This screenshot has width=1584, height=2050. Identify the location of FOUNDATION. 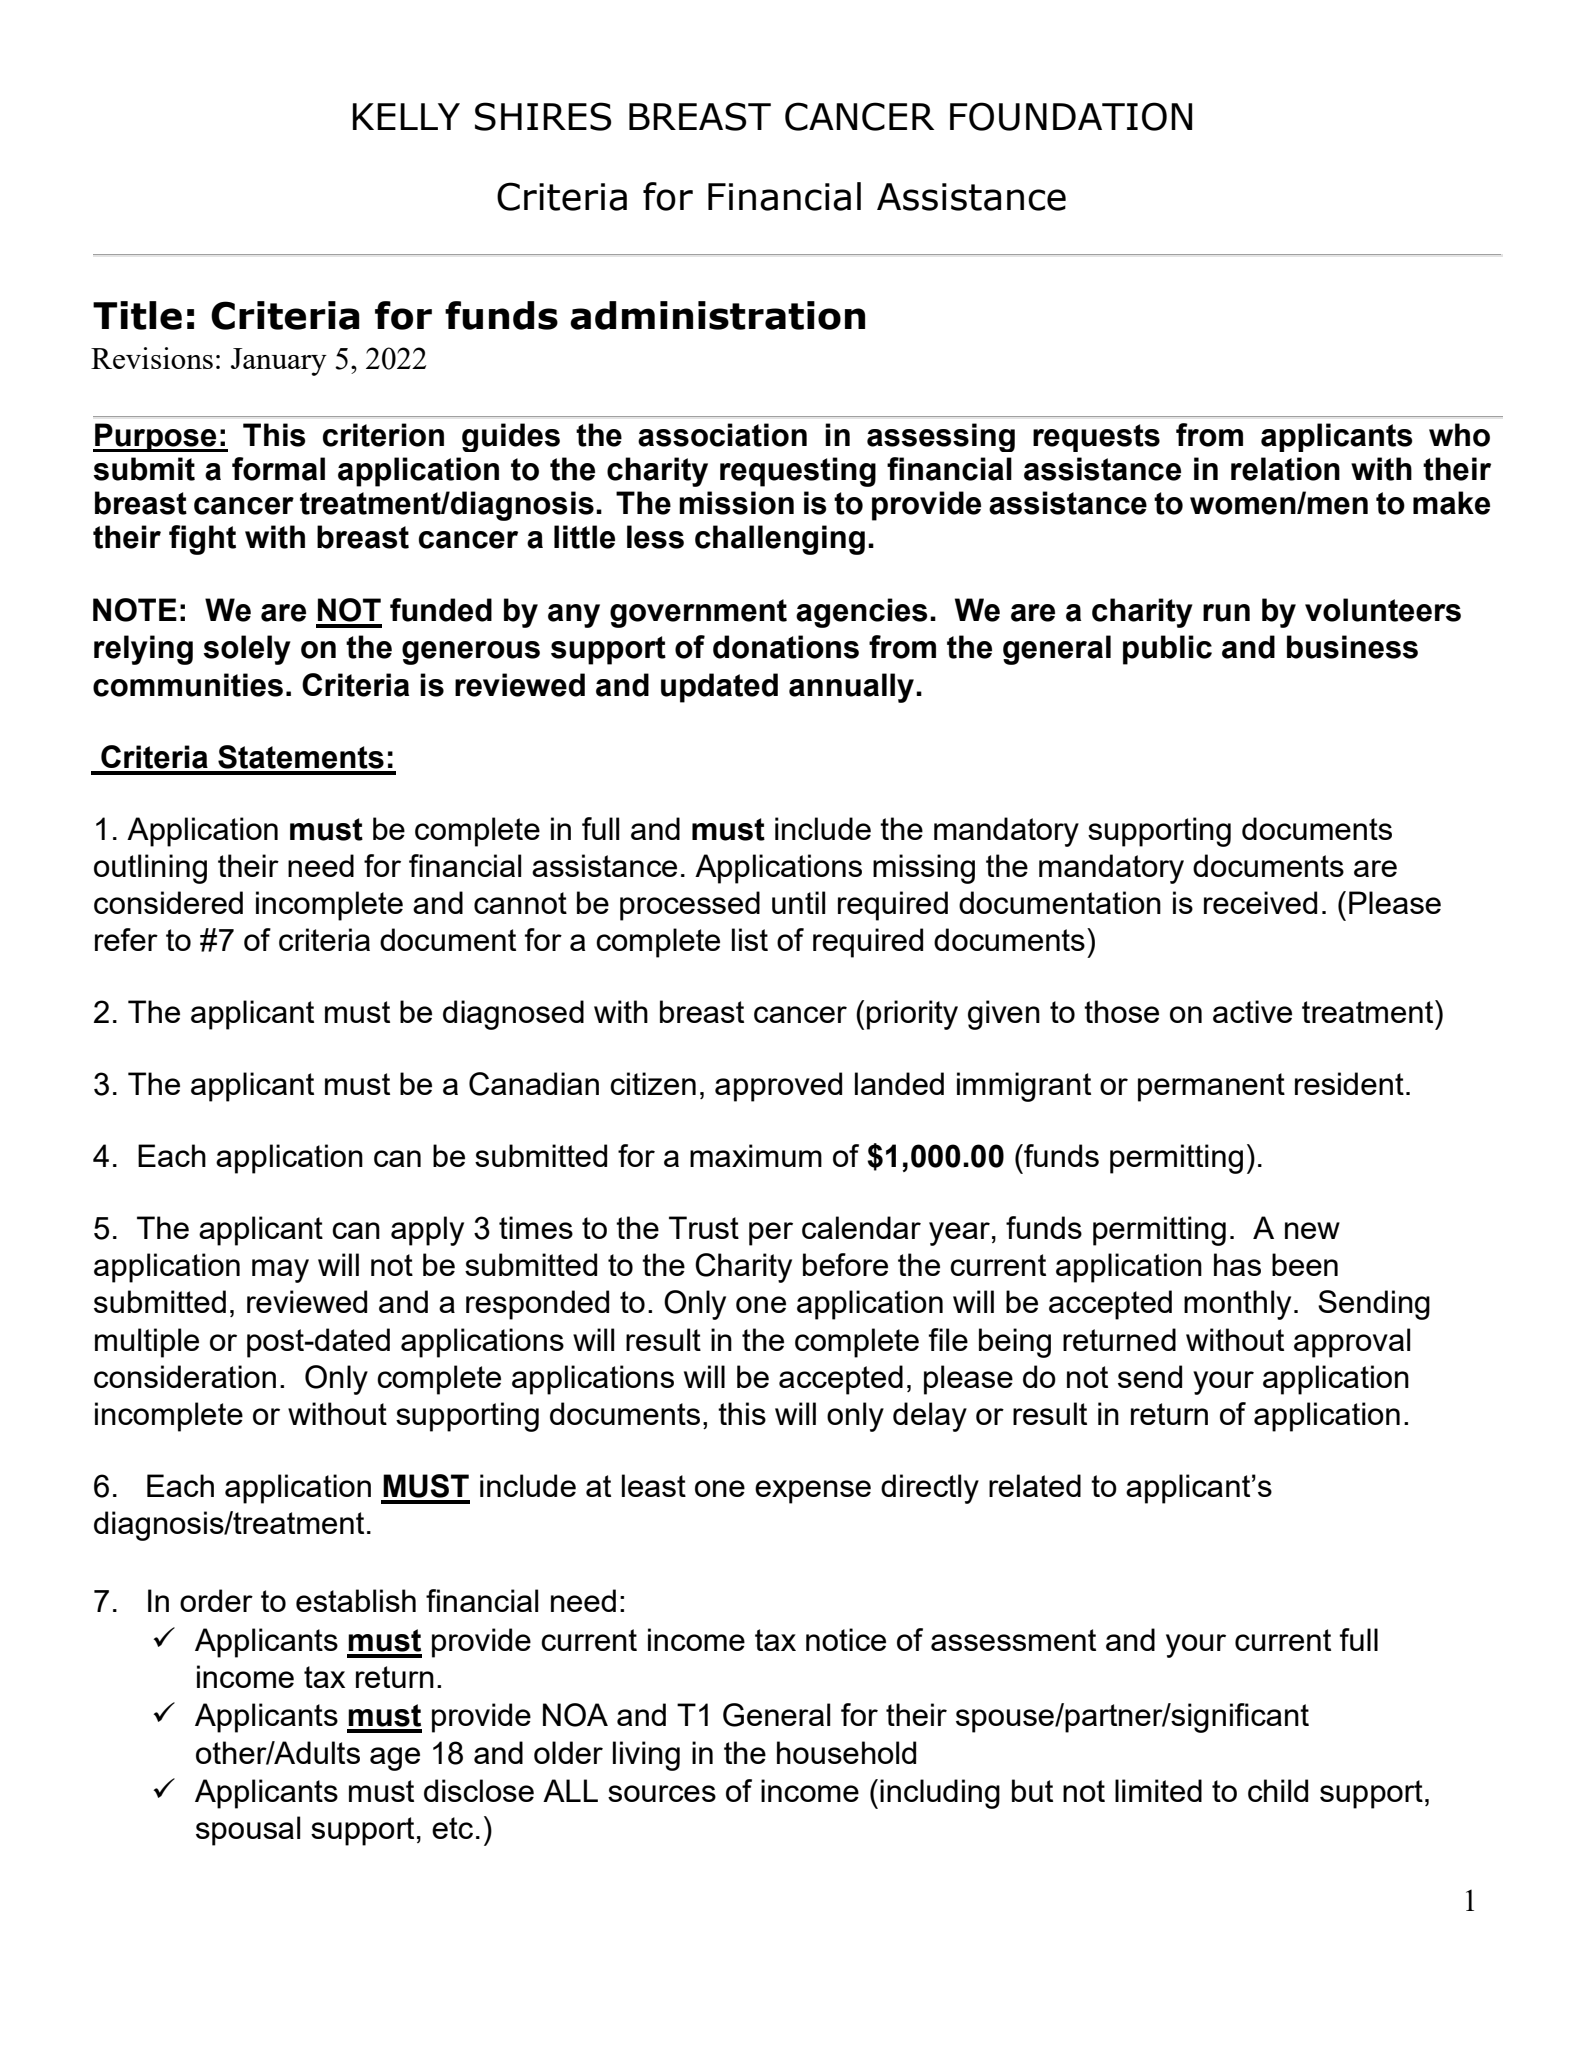
(1071, 116).
